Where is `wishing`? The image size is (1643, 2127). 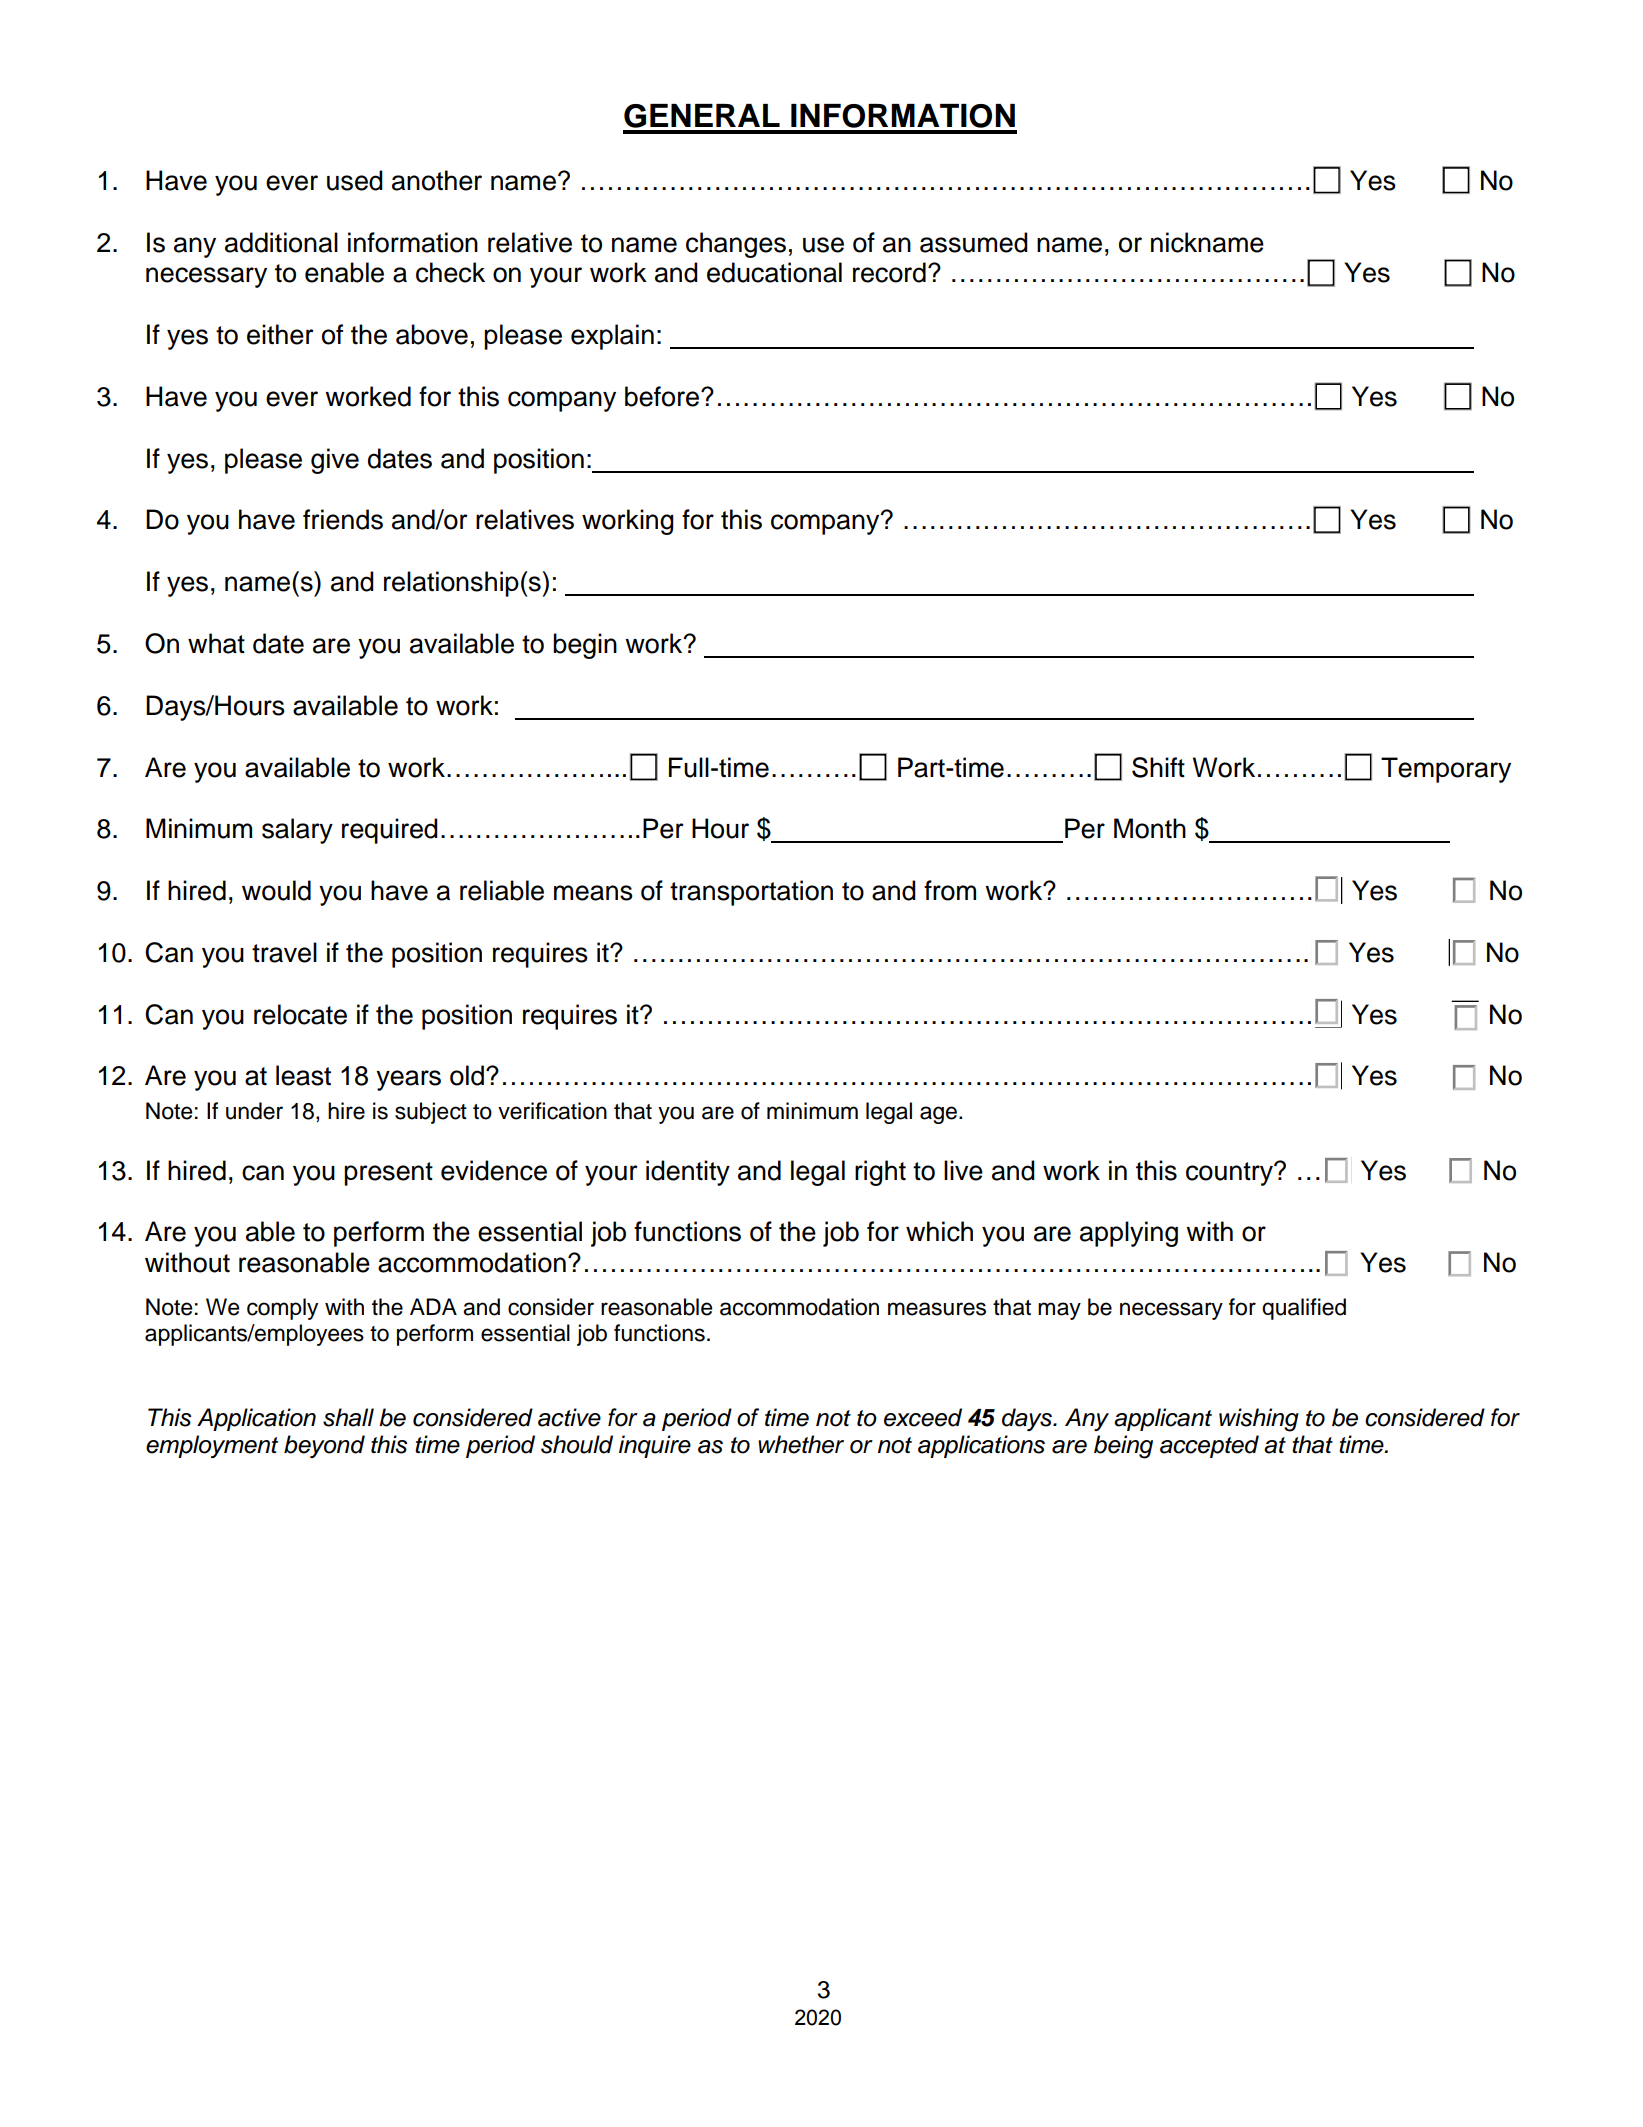
wishing is located at coordinates (1259, 1420).
